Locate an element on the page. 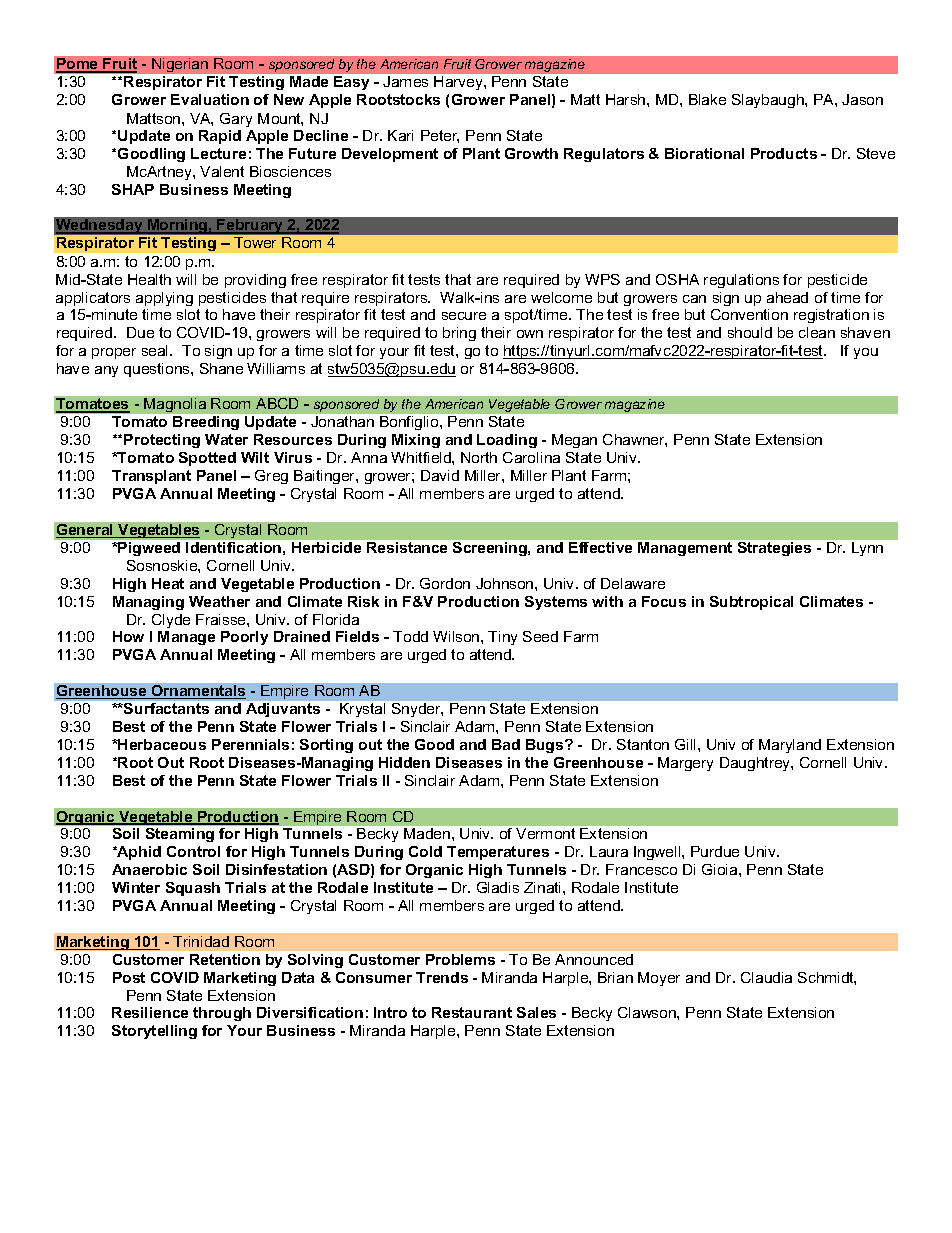  Strategies is located at coordinates (774, 549).
